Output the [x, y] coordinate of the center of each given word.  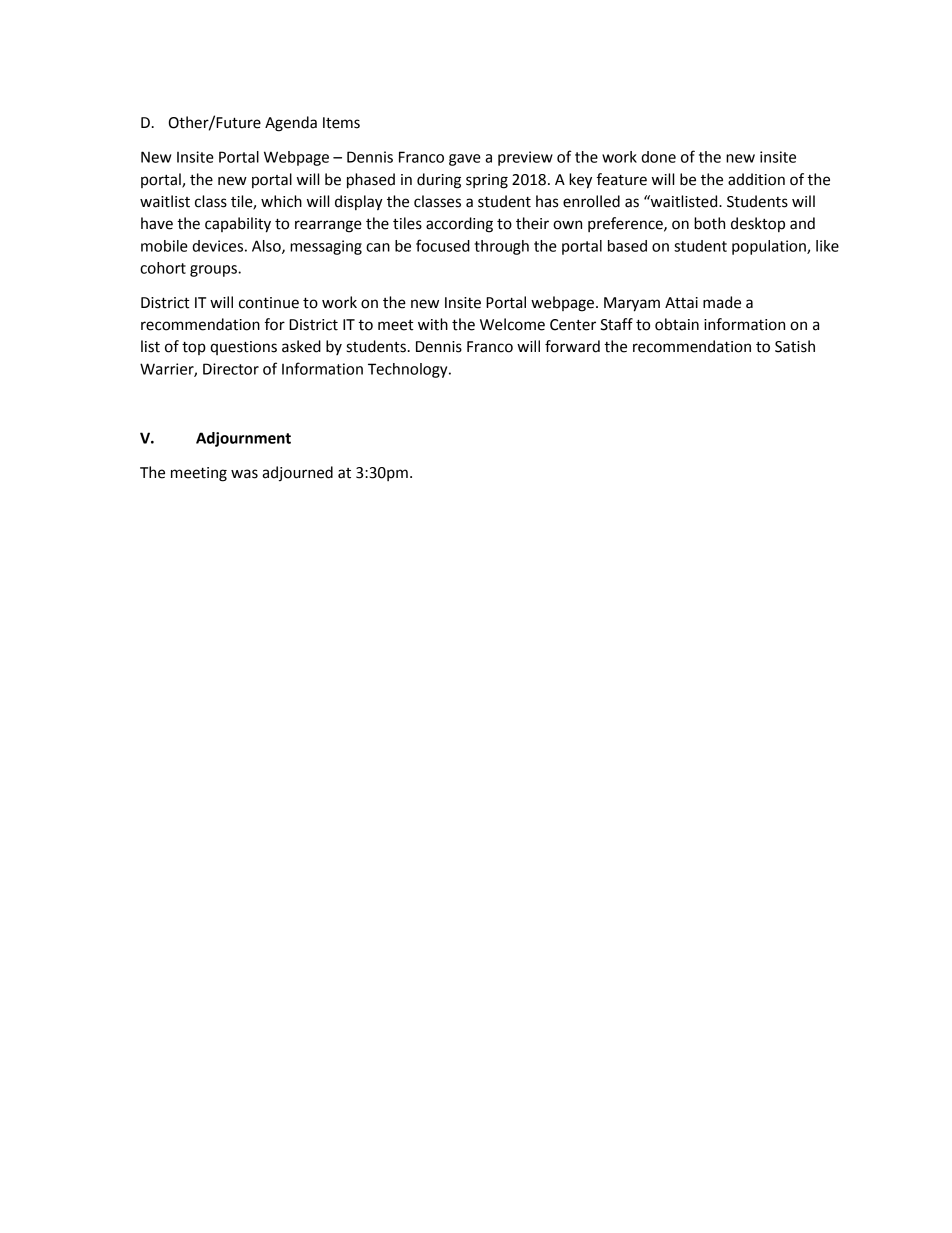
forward [572, 346]
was [244, 474]
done [658, 157]
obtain [677, 324]
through [501, 247]
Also [267, 247]
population [770, 247]
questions [243, 348]
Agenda [291, 124]
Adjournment [243, 439]
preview [525, 158]
